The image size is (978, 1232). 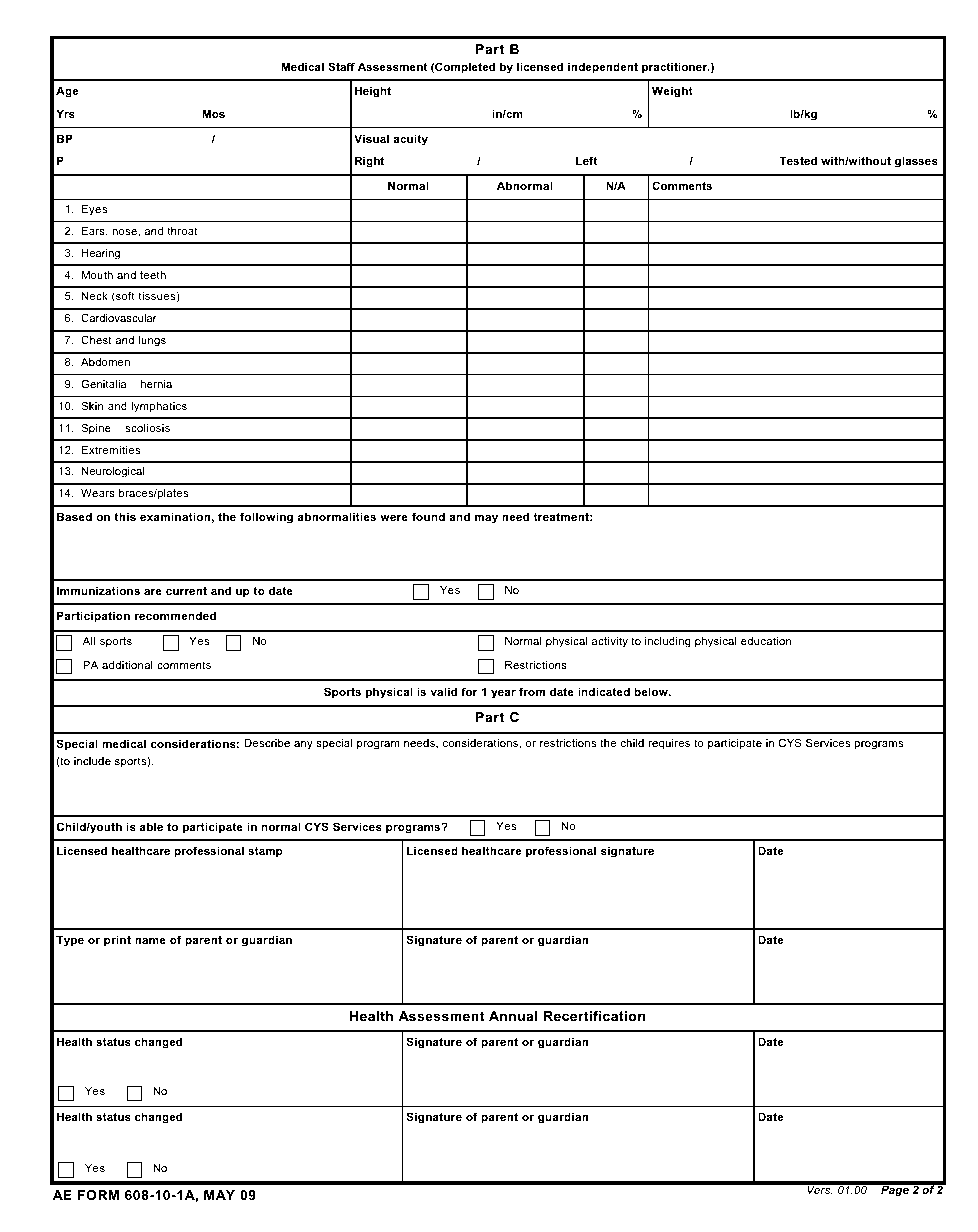 What do you see at coordinates (214, 113) in the page?
I see `Mos` at bounding box center [214, 113].
